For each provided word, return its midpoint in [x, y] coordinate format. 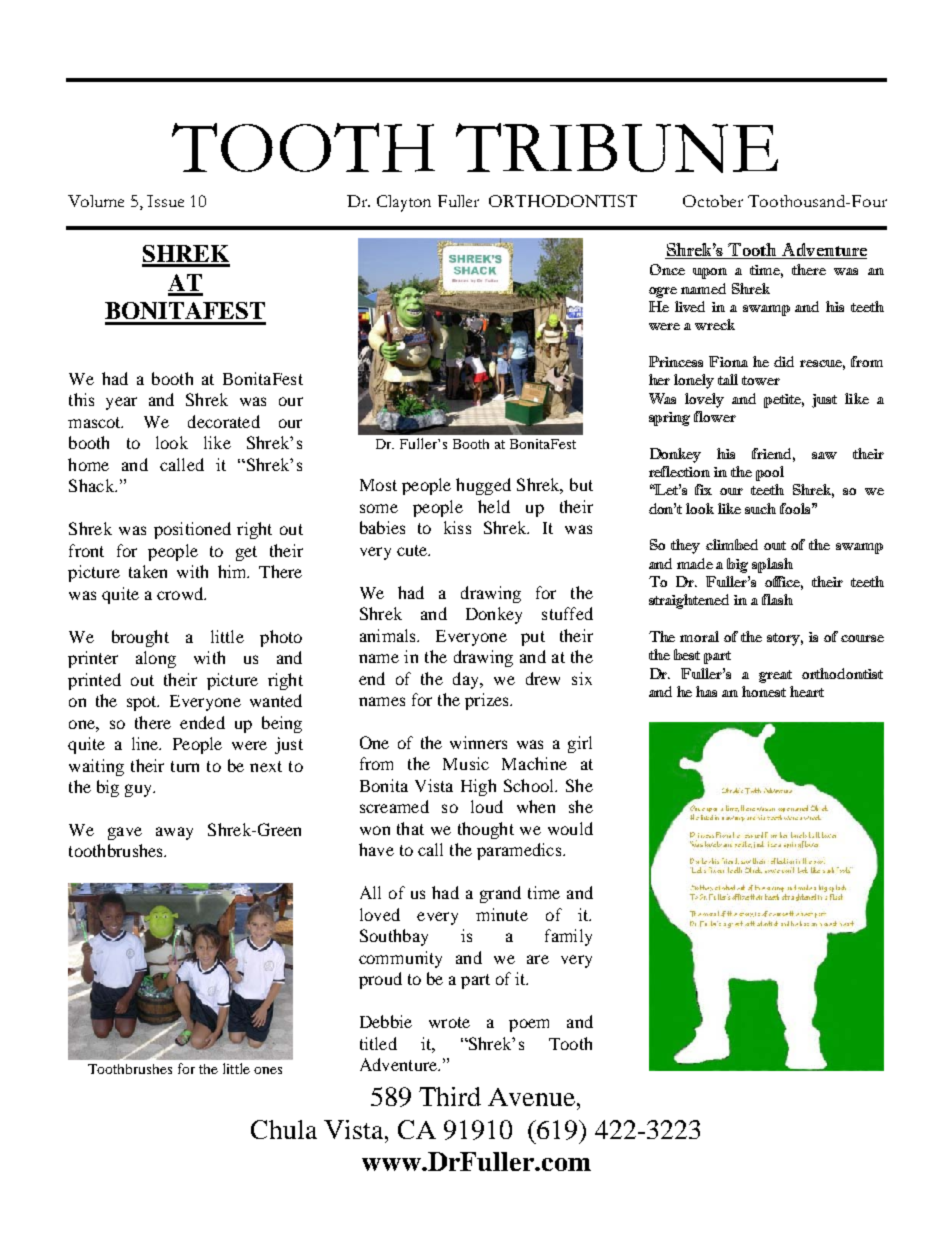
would [570, 828]
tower [761, 380]
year [121, 403]
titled [378, 1043]
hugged [483, 486]
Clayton [404, 203]
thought [486, 830]
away [174, 833]
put [533, 638]
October [713, 201]
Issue [165, 201]
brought [140, 638]
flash [777, 599]
